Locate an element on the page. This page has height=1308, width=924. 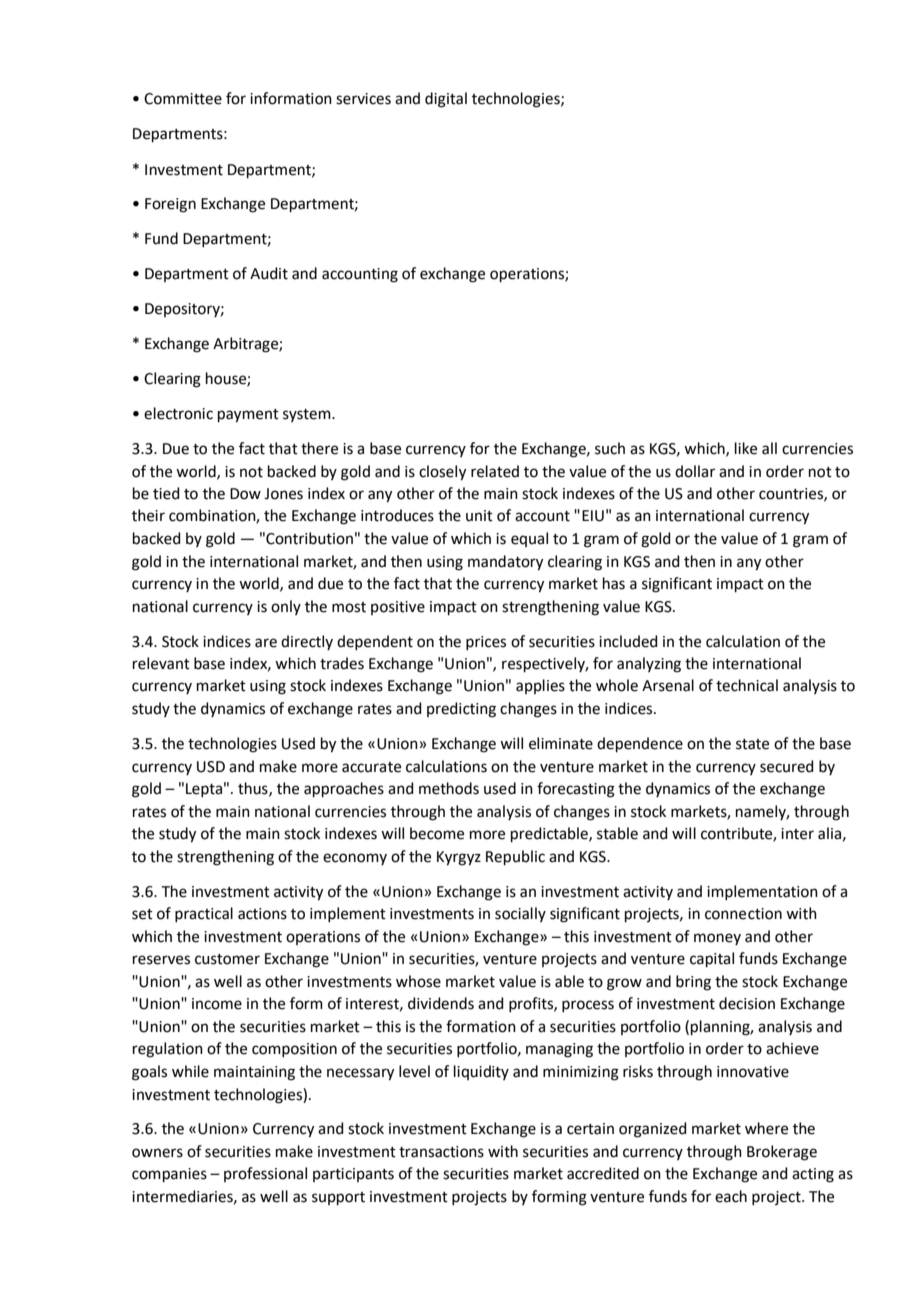
Committee is located at coordinates (183, 99).
